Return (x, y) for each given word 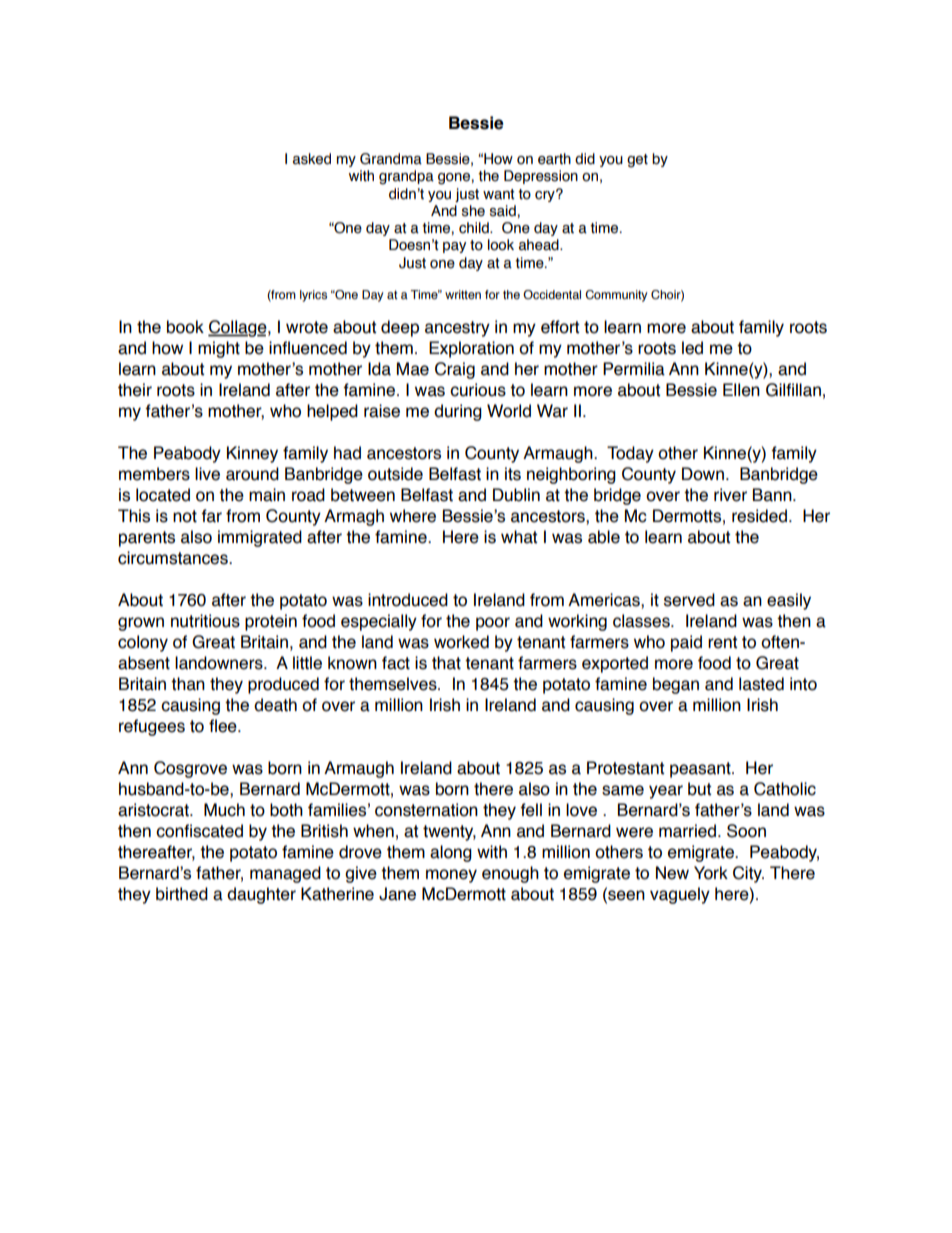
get (637, 161)
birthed (182, 894)
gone (455, 179)
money (451, 876)
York (711, 873)
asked (312, 159)
